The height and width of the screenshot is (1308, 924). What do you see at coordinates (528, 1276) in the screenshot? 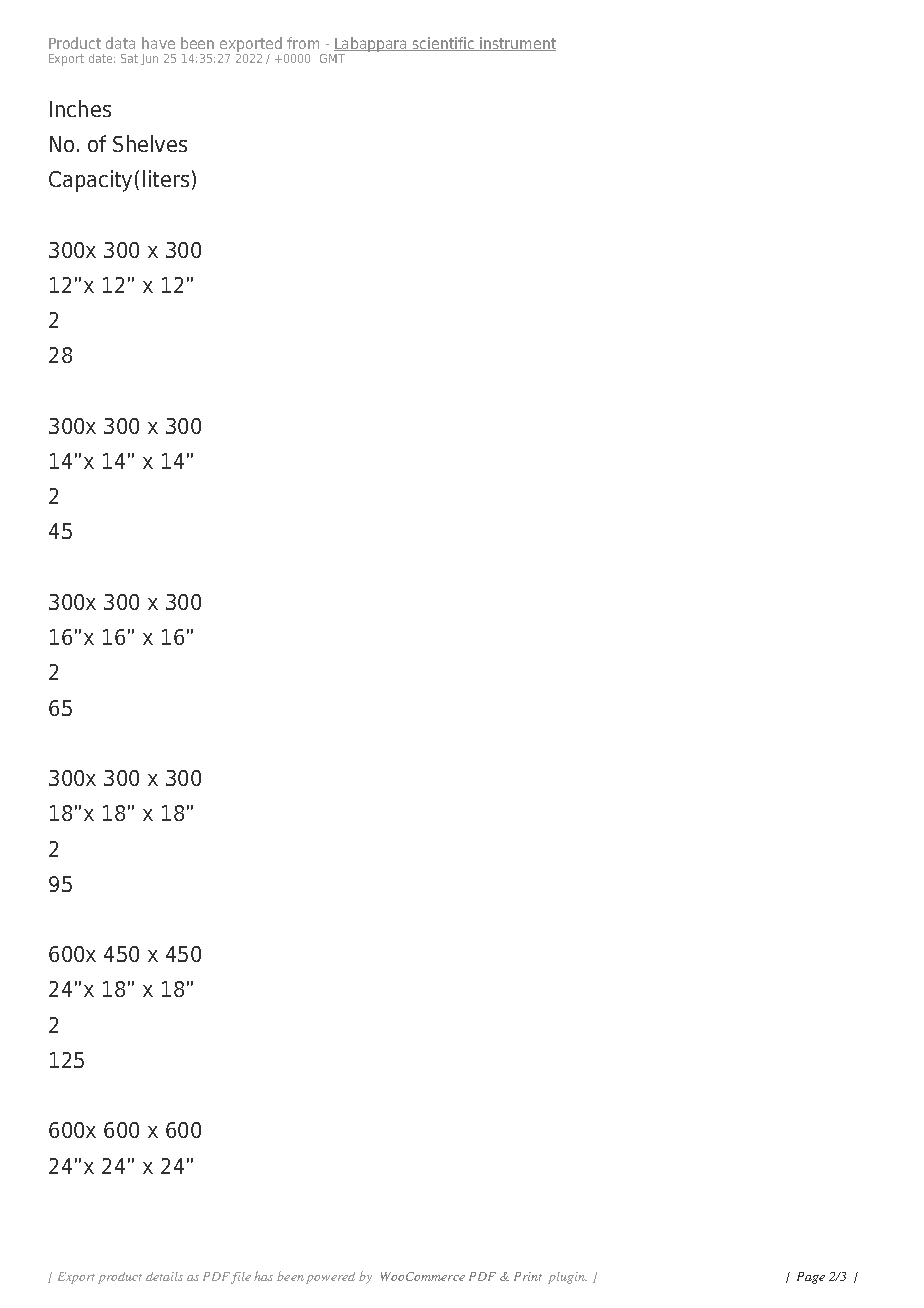
I see `Print` at bounding box center [528, 1276].
